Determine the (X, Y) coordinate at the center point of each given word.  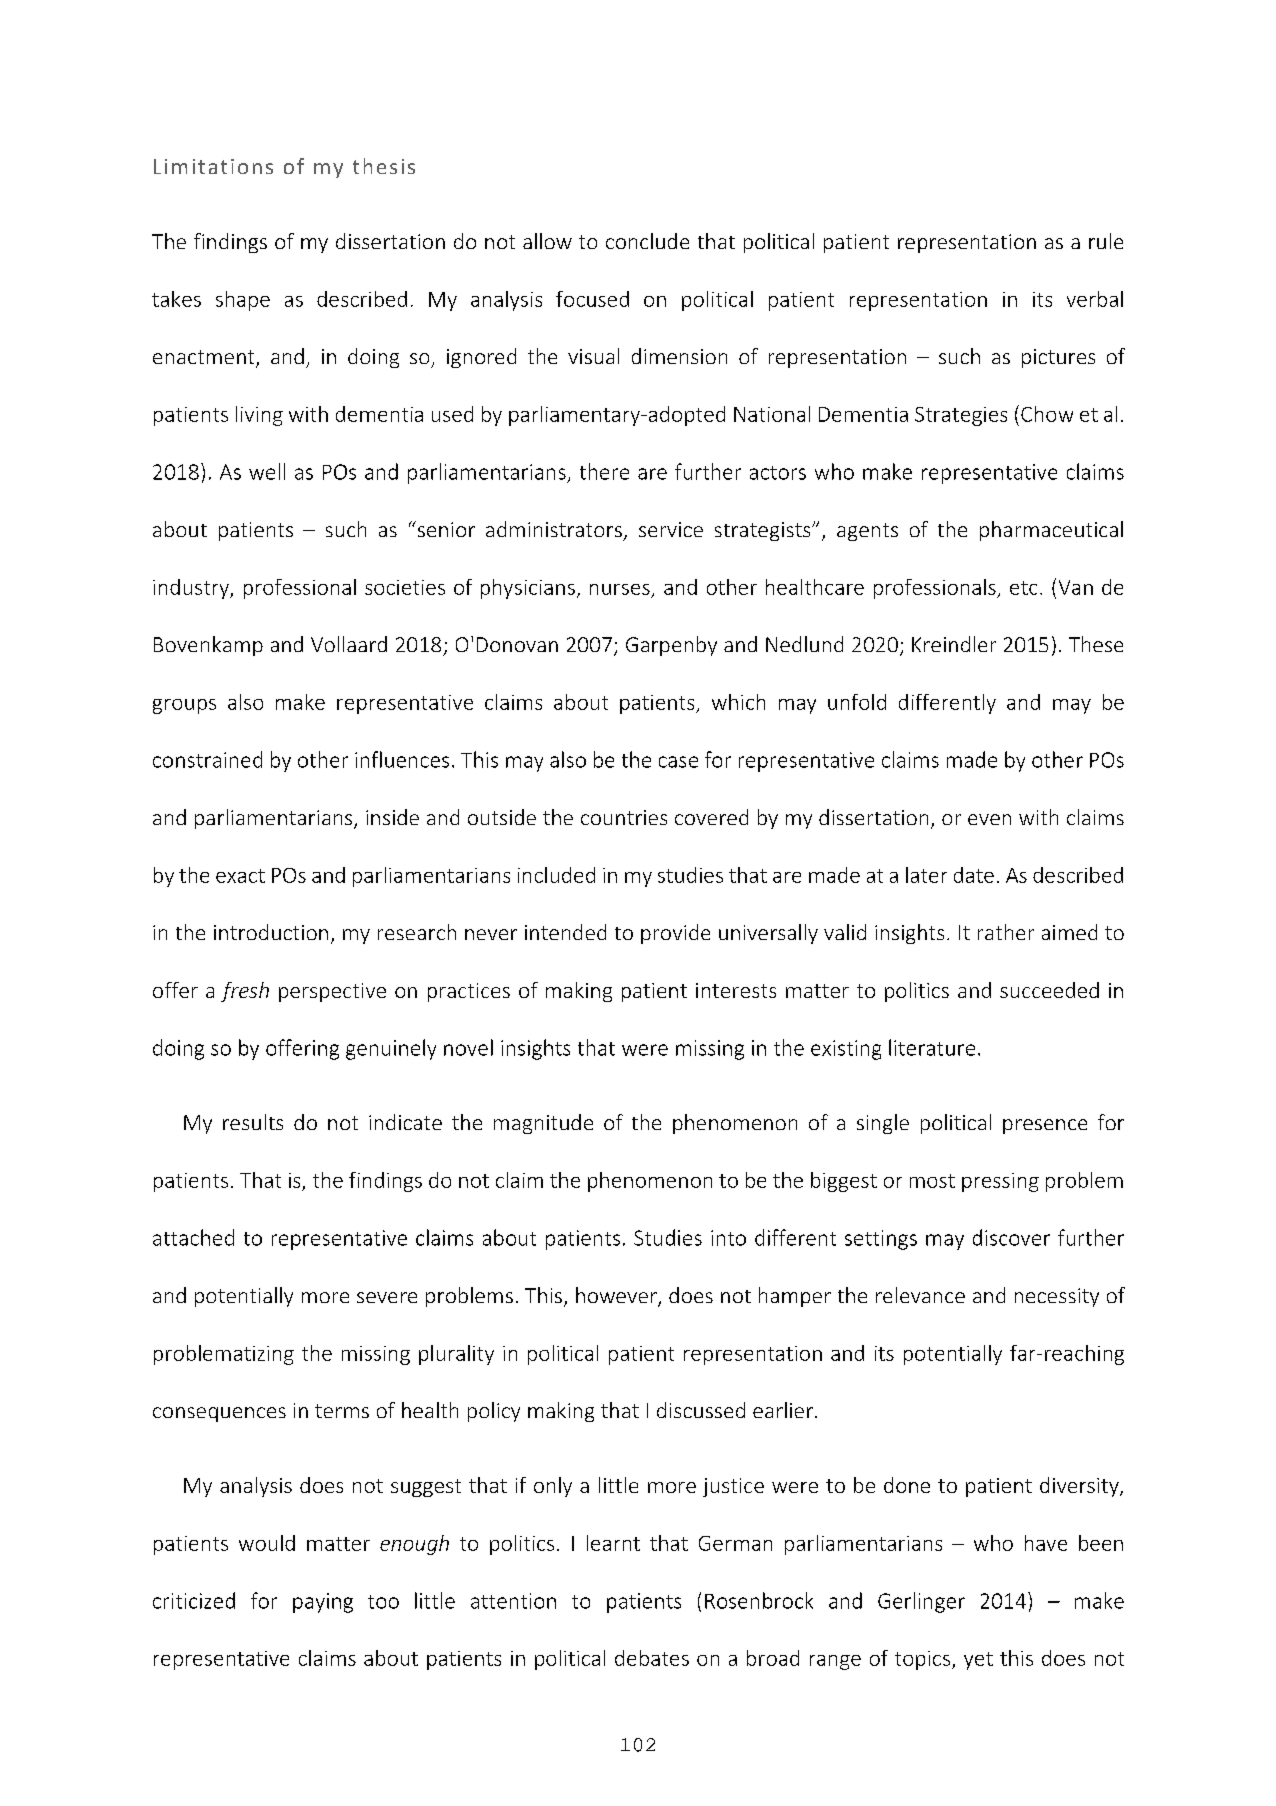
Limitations (213, 166)
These (1096, 644)
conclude (647, 241)
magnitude (543, 1124)
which (738, 702)
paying (323, 1603)
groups (184, 706)
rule (1106, 241)
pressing (1000, 1182)
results (253, 1122)
